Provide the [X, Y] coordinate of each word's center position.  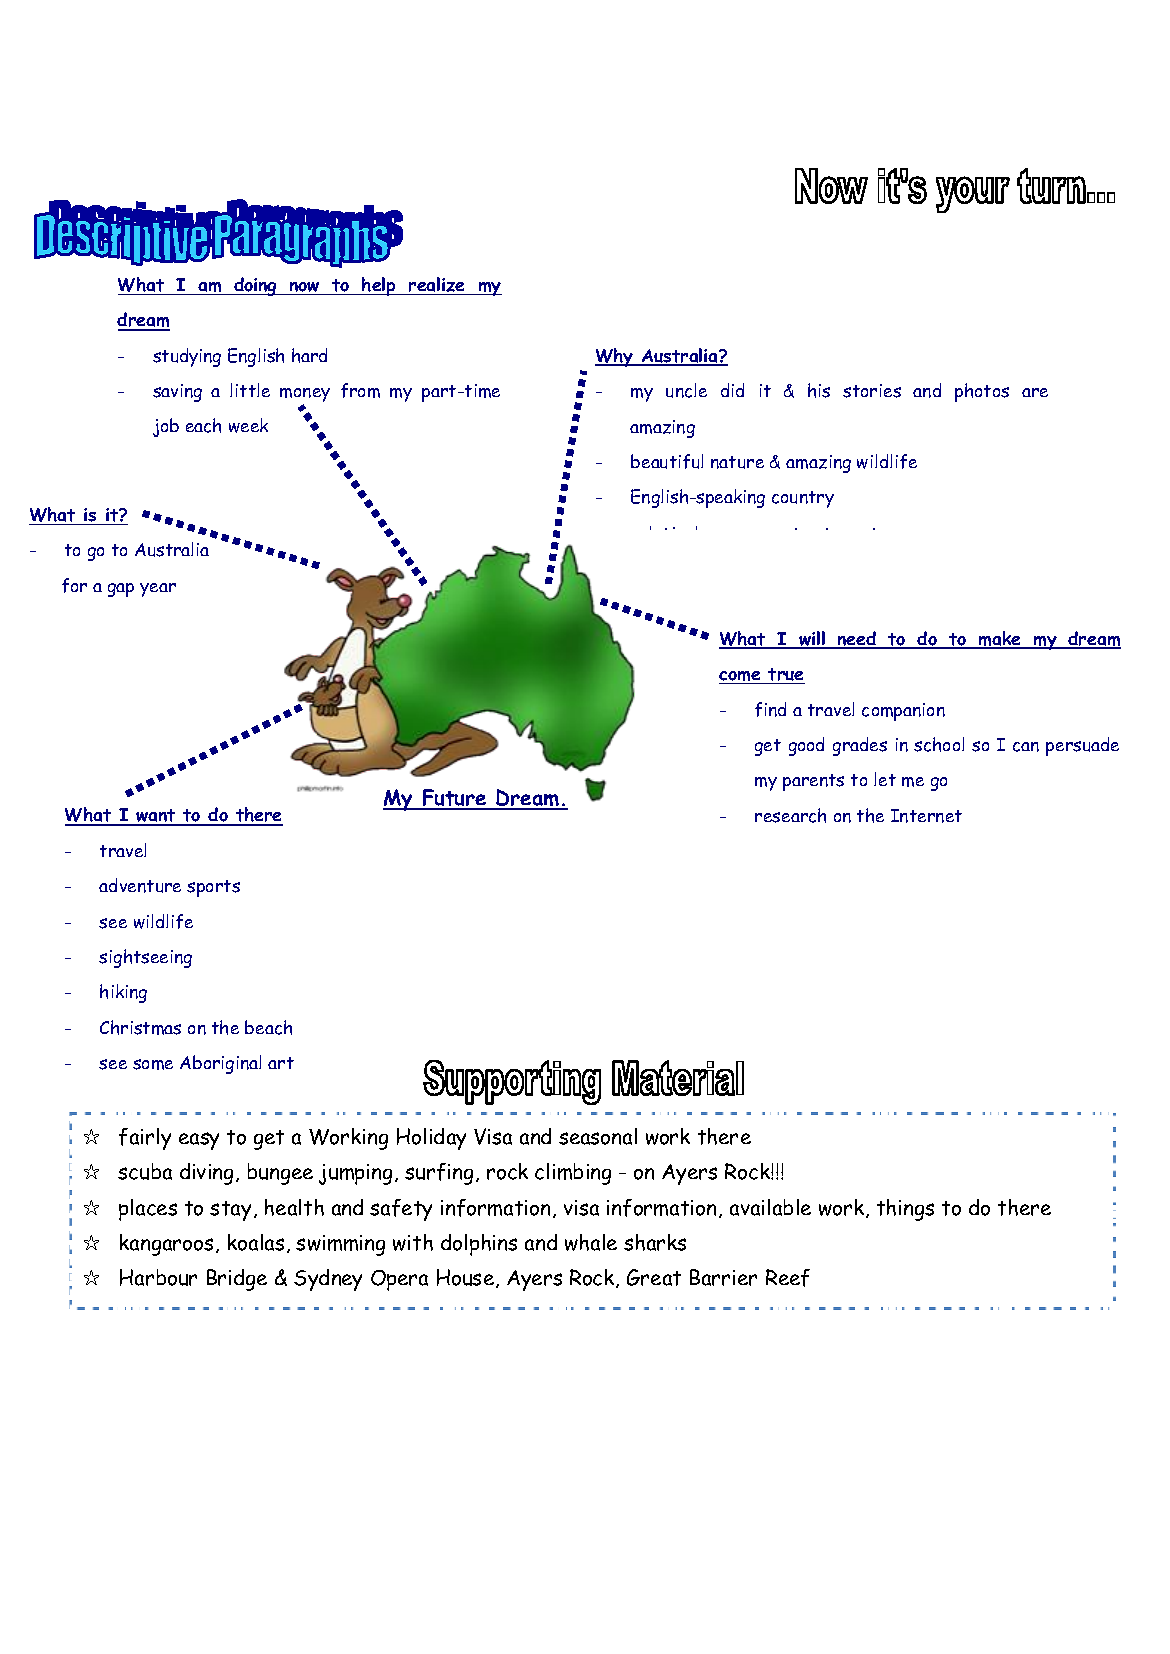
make [1000, 640]
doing [255, 286]
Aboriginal [220, 1064]
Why [615, 357]
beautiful [667, 461]
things [905, 1210]
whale [591, 1242]
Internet [926, 816]
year [158, 590]
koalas [256, 1242]
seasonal [598, 1136]
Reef [788, 1278]
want [156, 817]
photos [982, 392]
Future [454, 799]
